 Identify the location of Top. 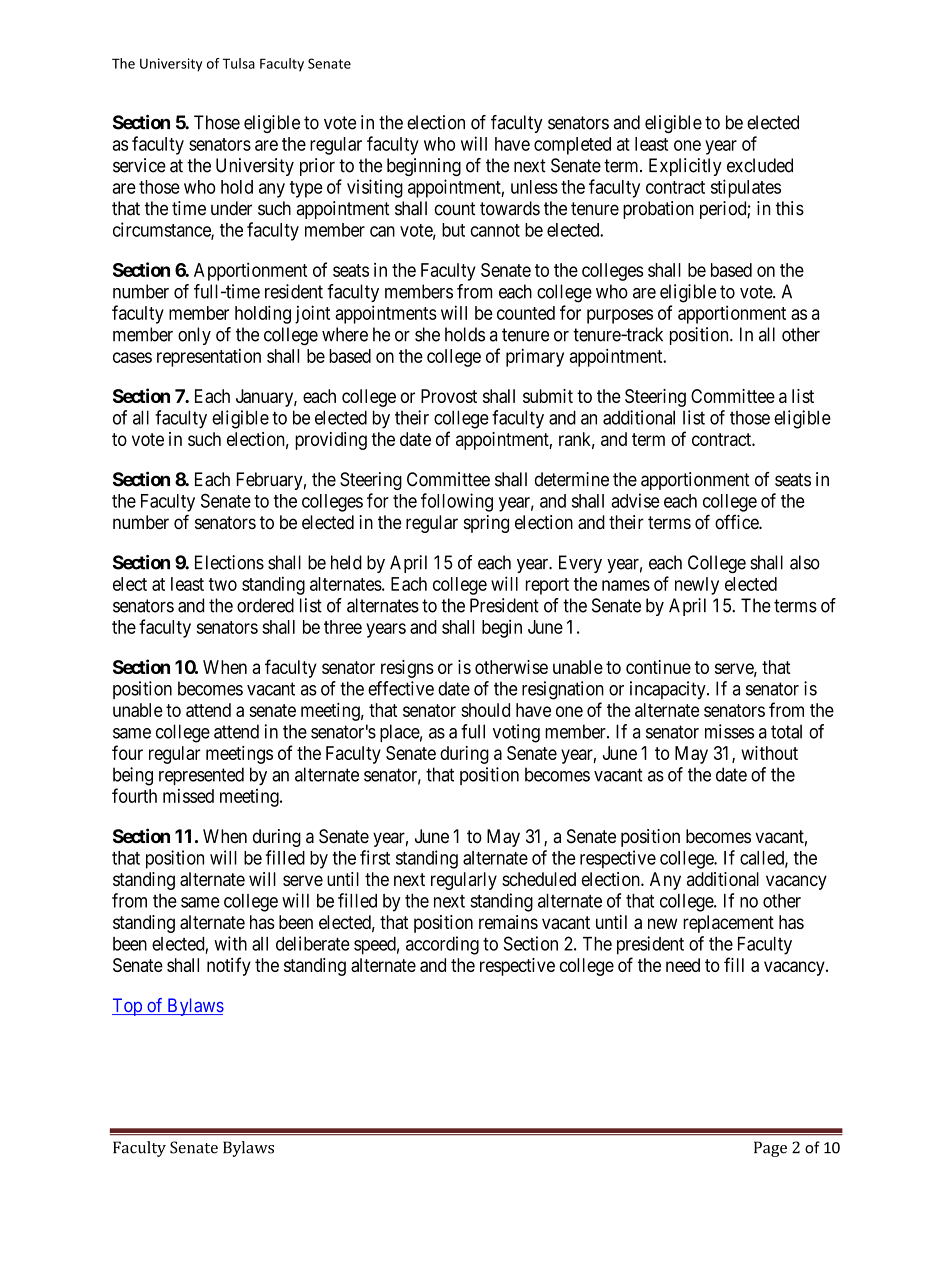
(128, 1007).
